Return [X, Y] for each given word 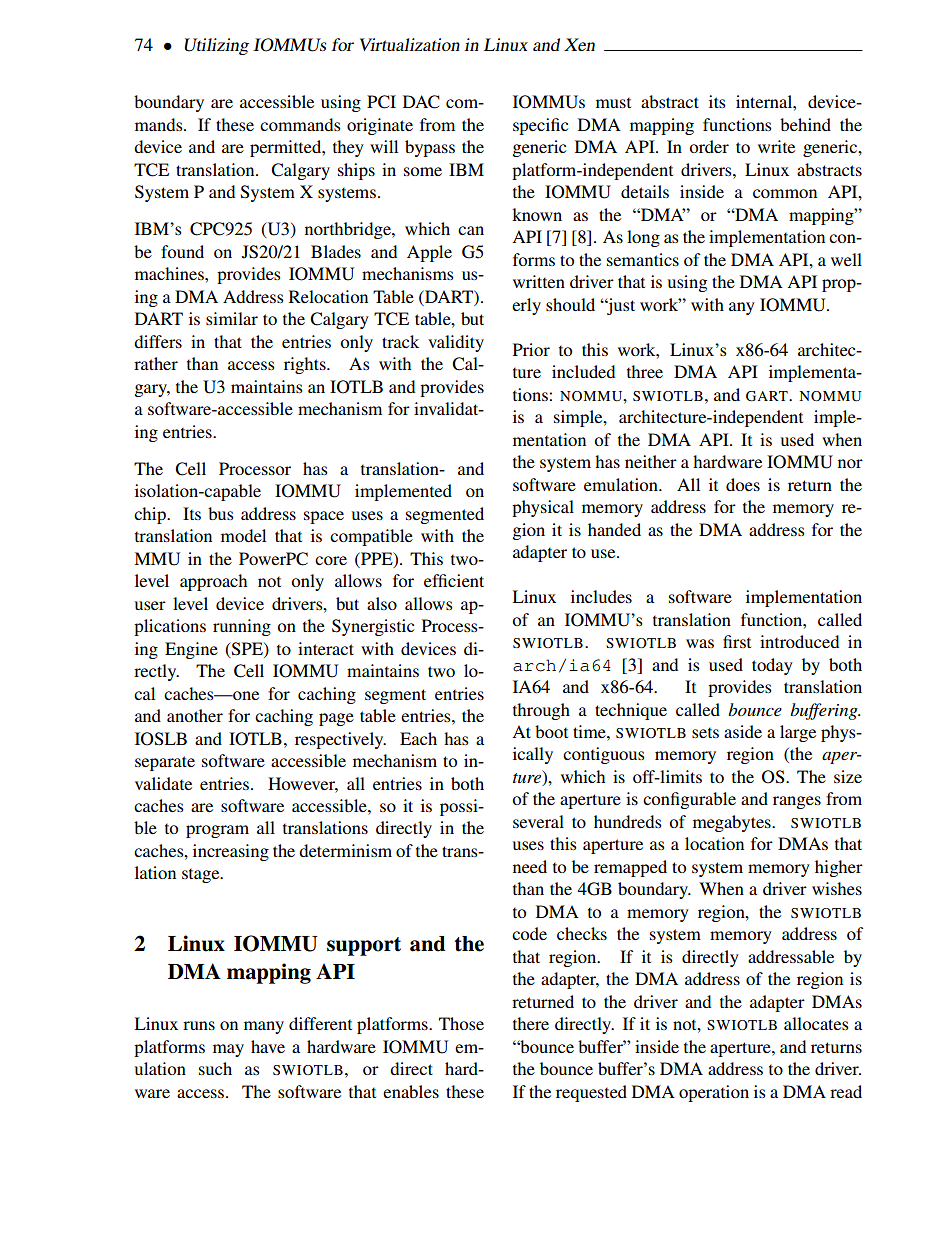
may [228, 1050]
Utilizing [216, 46]
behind [805, 124]
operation [714, 1093]
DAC [421, 102]
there [531, 1023]
